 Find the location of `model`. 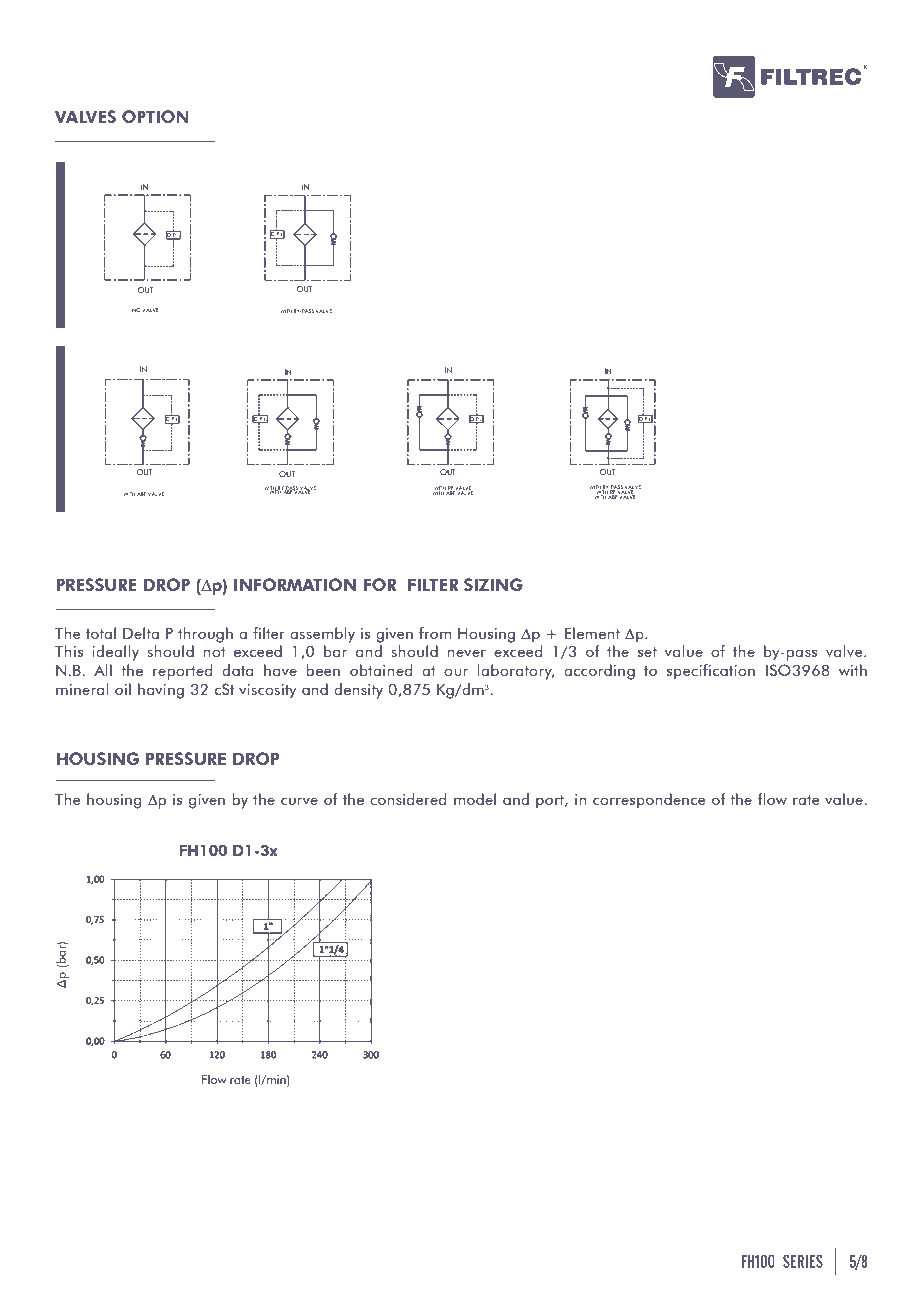

model is located at coordinates (475, 799).
